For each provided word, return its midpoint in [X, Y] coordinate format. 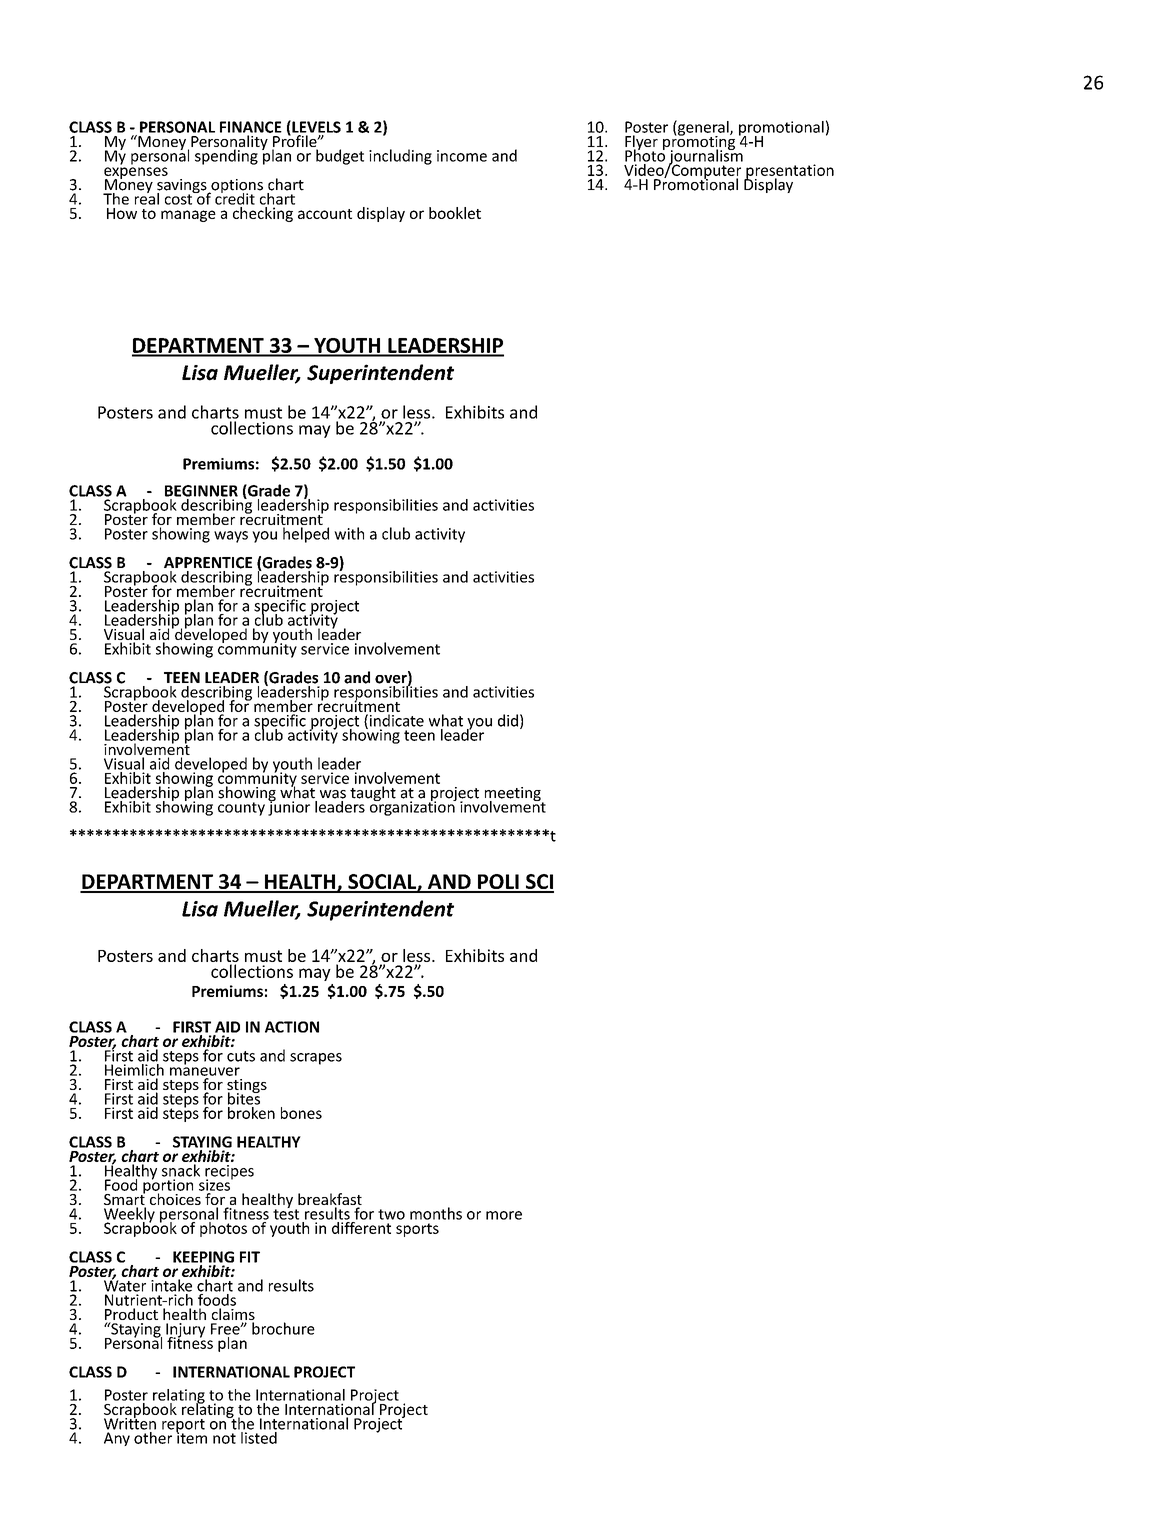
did [508, 720]
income [462, 156]
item [191, 1437]
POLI [498, 883]
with [349, 533]
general [703, 129]
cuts [241, 1056]
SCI [539, 883]
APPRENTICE [208, 563]
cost [179, 198]
